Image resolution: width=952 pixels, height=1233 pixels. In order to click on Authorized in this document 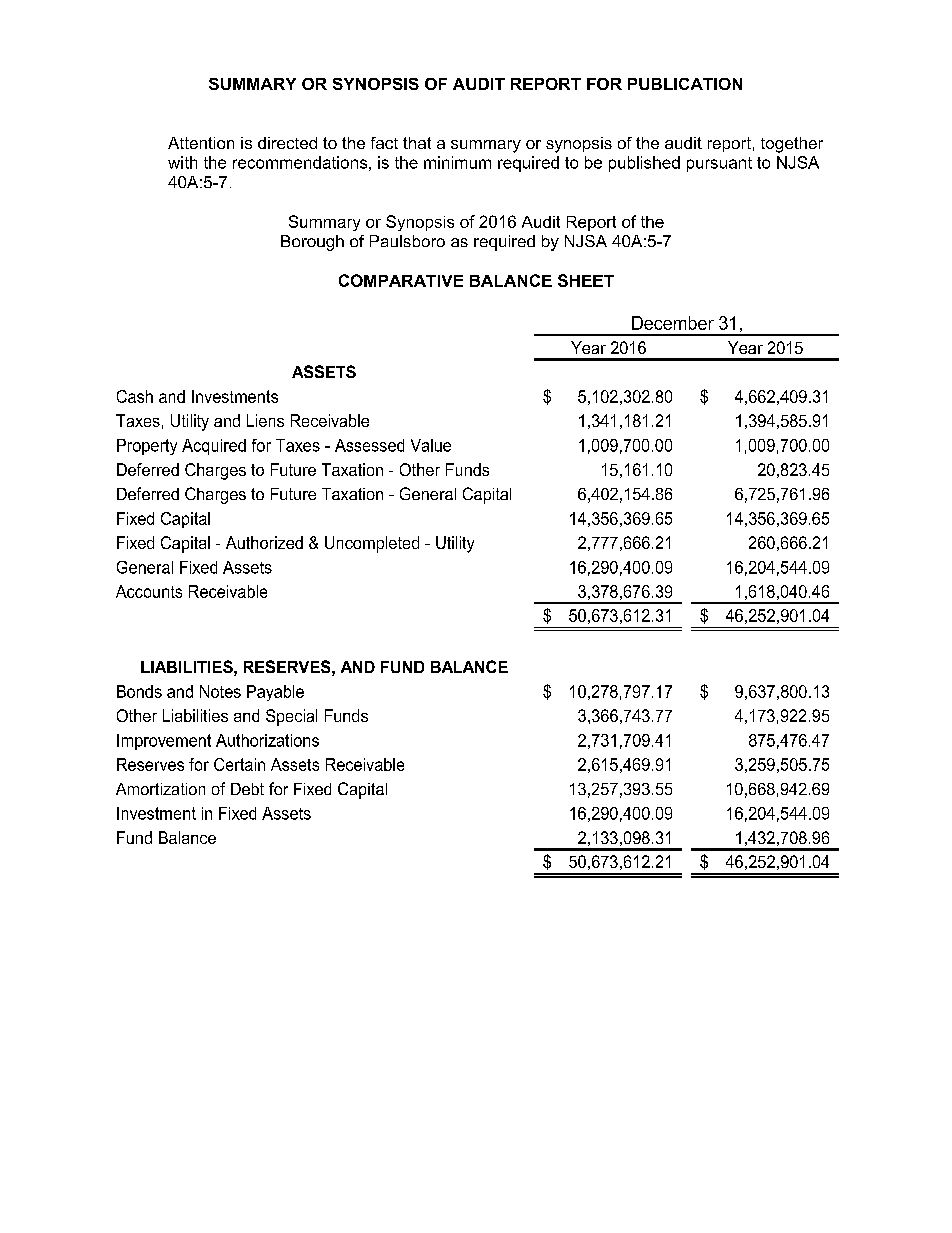, I will do `click(264, 542)`.
